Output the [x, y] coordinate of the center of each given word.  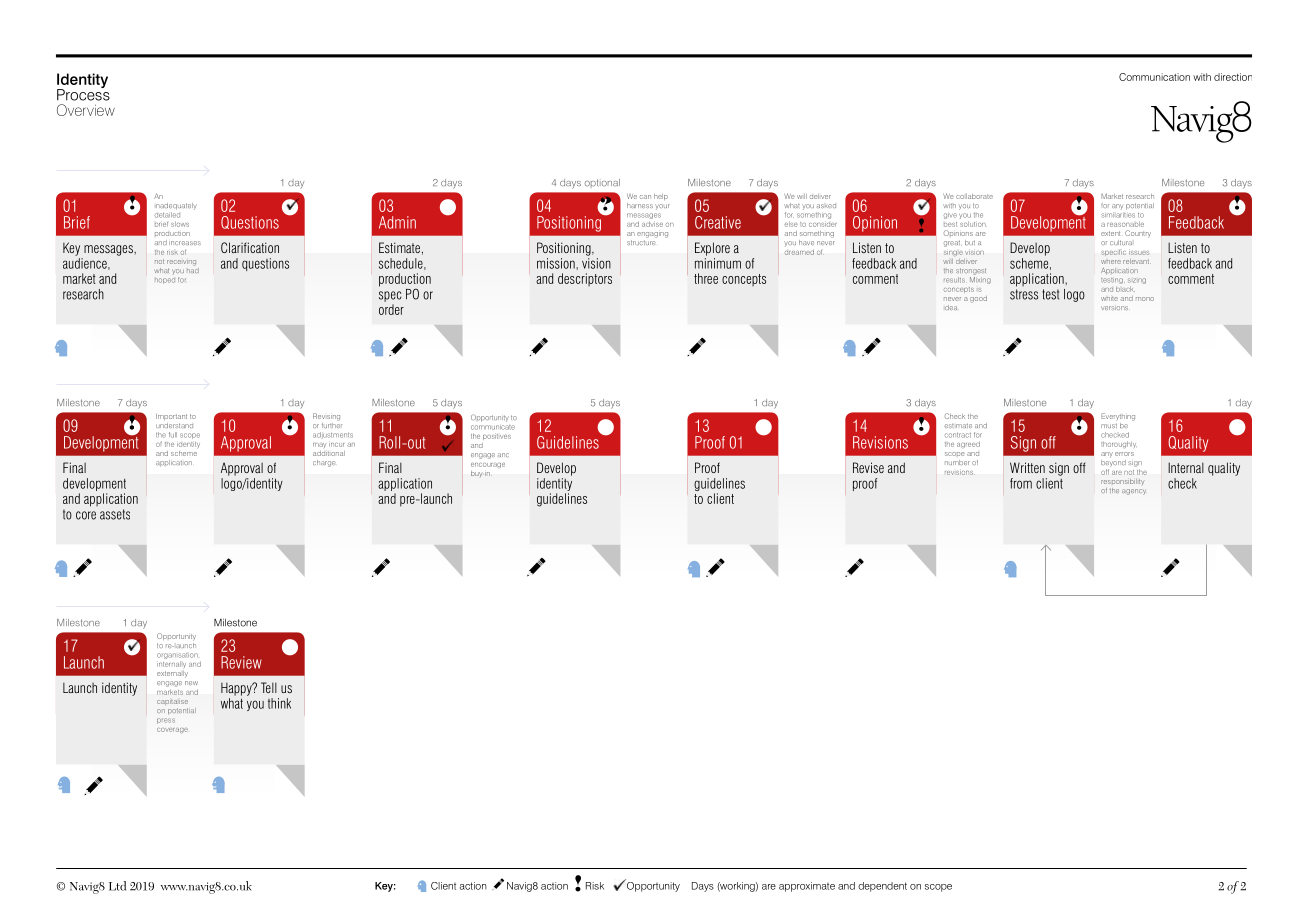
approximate [807, 887]
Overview [86, 110]
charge [324, 463]
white [1109, 299]
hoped [165, 281]
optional [602, 183]
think [279, 703]
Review [241, 662]
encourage [488, 465]
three [706, 278]
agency [1134, 492]
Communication [1154, 77]
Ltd [117, 886]
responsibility [1122, 482]
